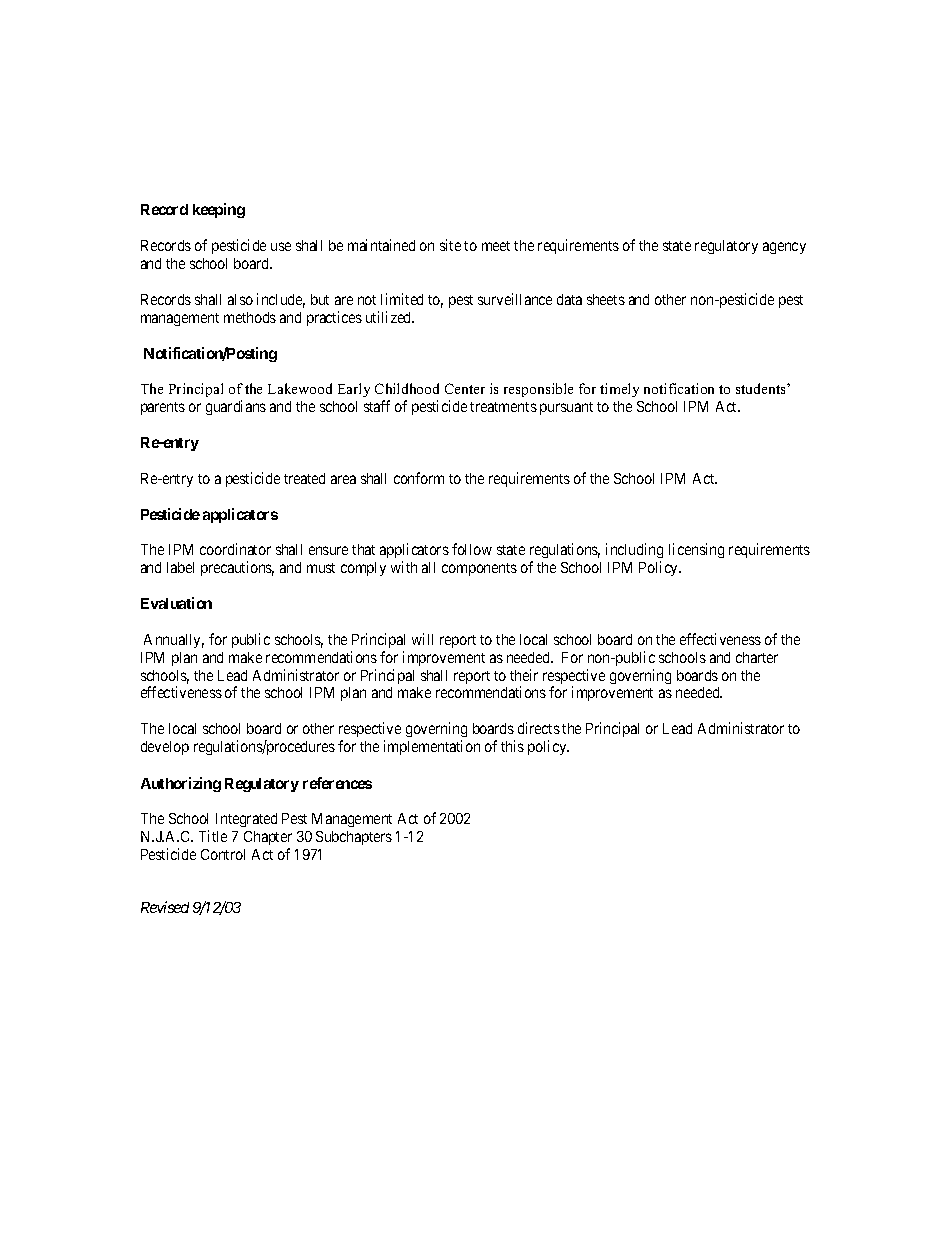  I want to click on treated, so click(304, 478).
